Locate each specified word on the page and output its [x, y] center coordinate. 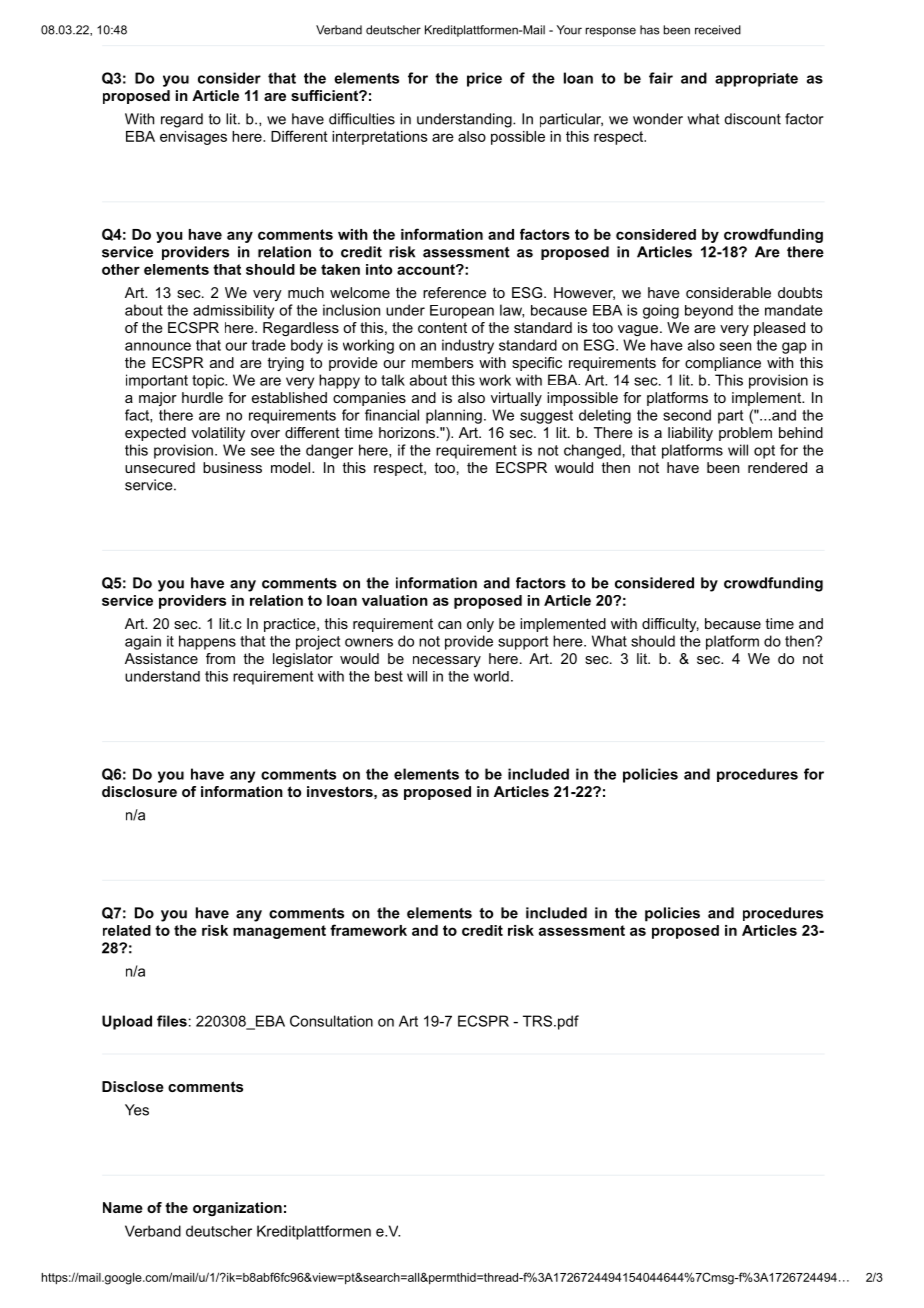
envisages [193, 138]
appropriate [756, 80]
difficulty [670, 625]
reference [454, 292]
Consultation [331, 1021]
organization [237, 1209]
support [523, 643]
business [232, 467]
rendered [777, 467]
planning [454, 416]
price [484, 79]
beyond [709, 312]
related [127, 930]
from [220, 658]
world [491, 676]
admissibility [233, 312]
